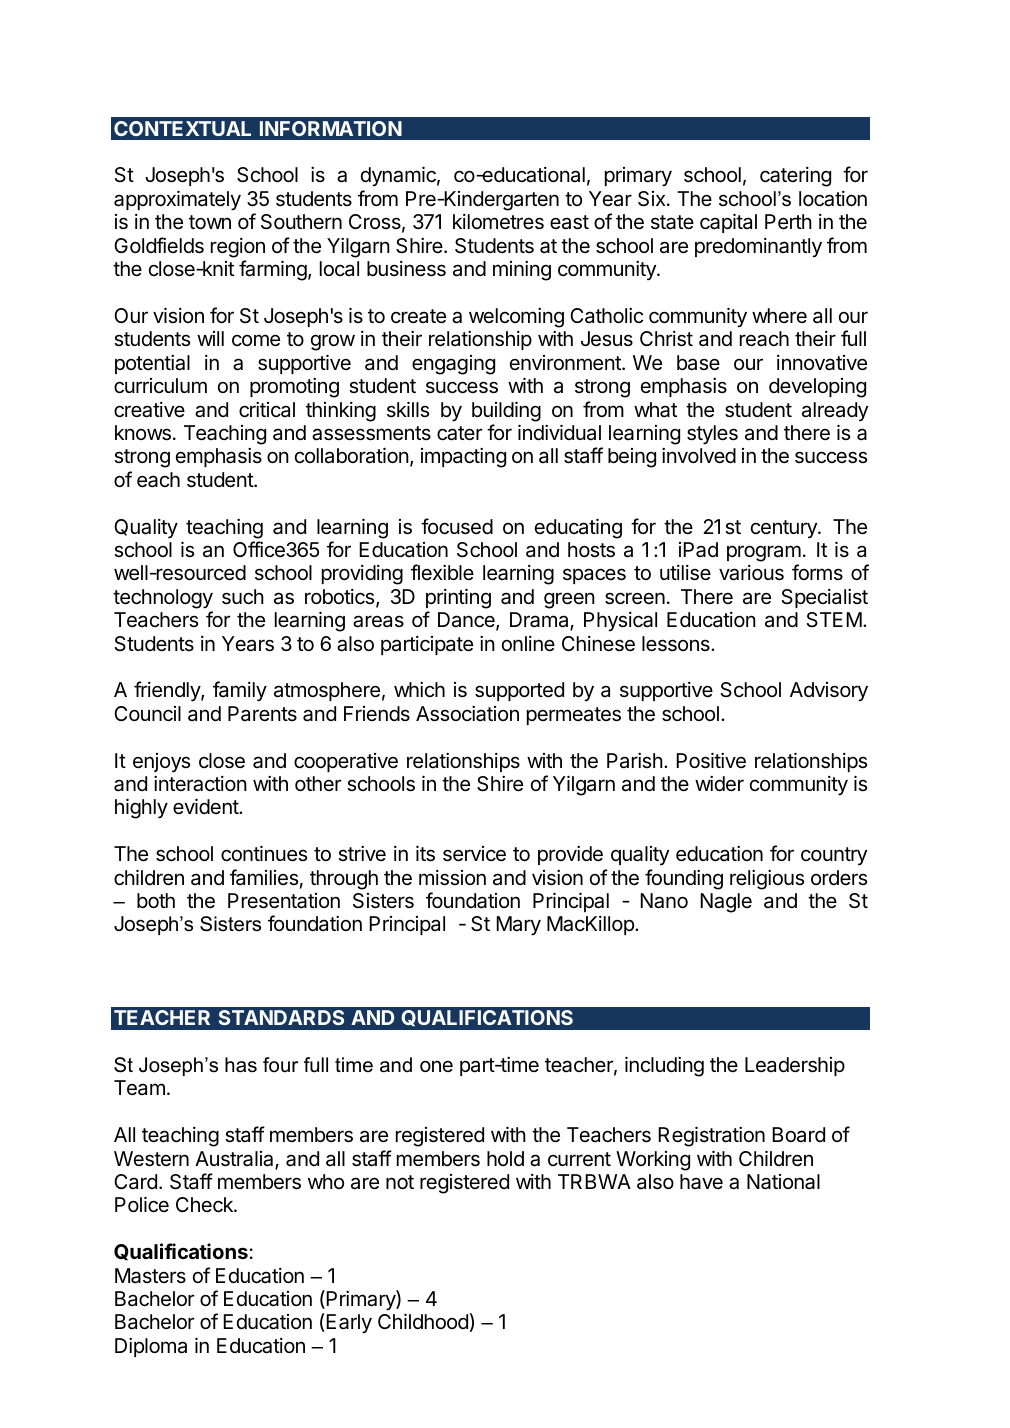  I want to click on capital, so click(728, 223).
